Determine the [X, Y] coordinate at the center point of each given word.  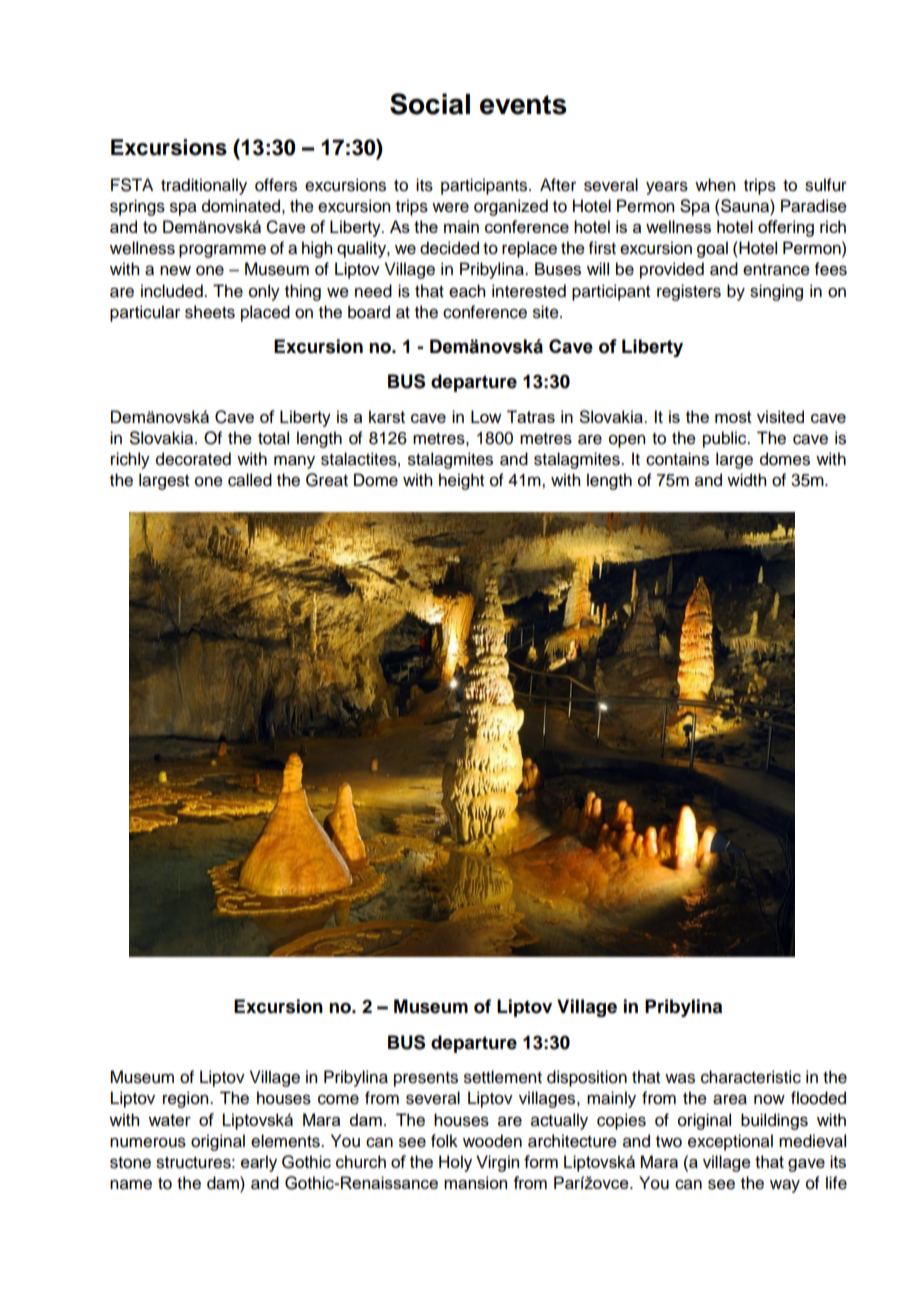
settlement [503, 1077]
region [187, 1099]
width [746, 480]
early [259, 1163]
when [715, 185]
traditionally [204, 186]
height [461, 481]
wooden [492, 1141]
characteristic [751, 1077]
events [523, 105]
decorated [193, 459]
